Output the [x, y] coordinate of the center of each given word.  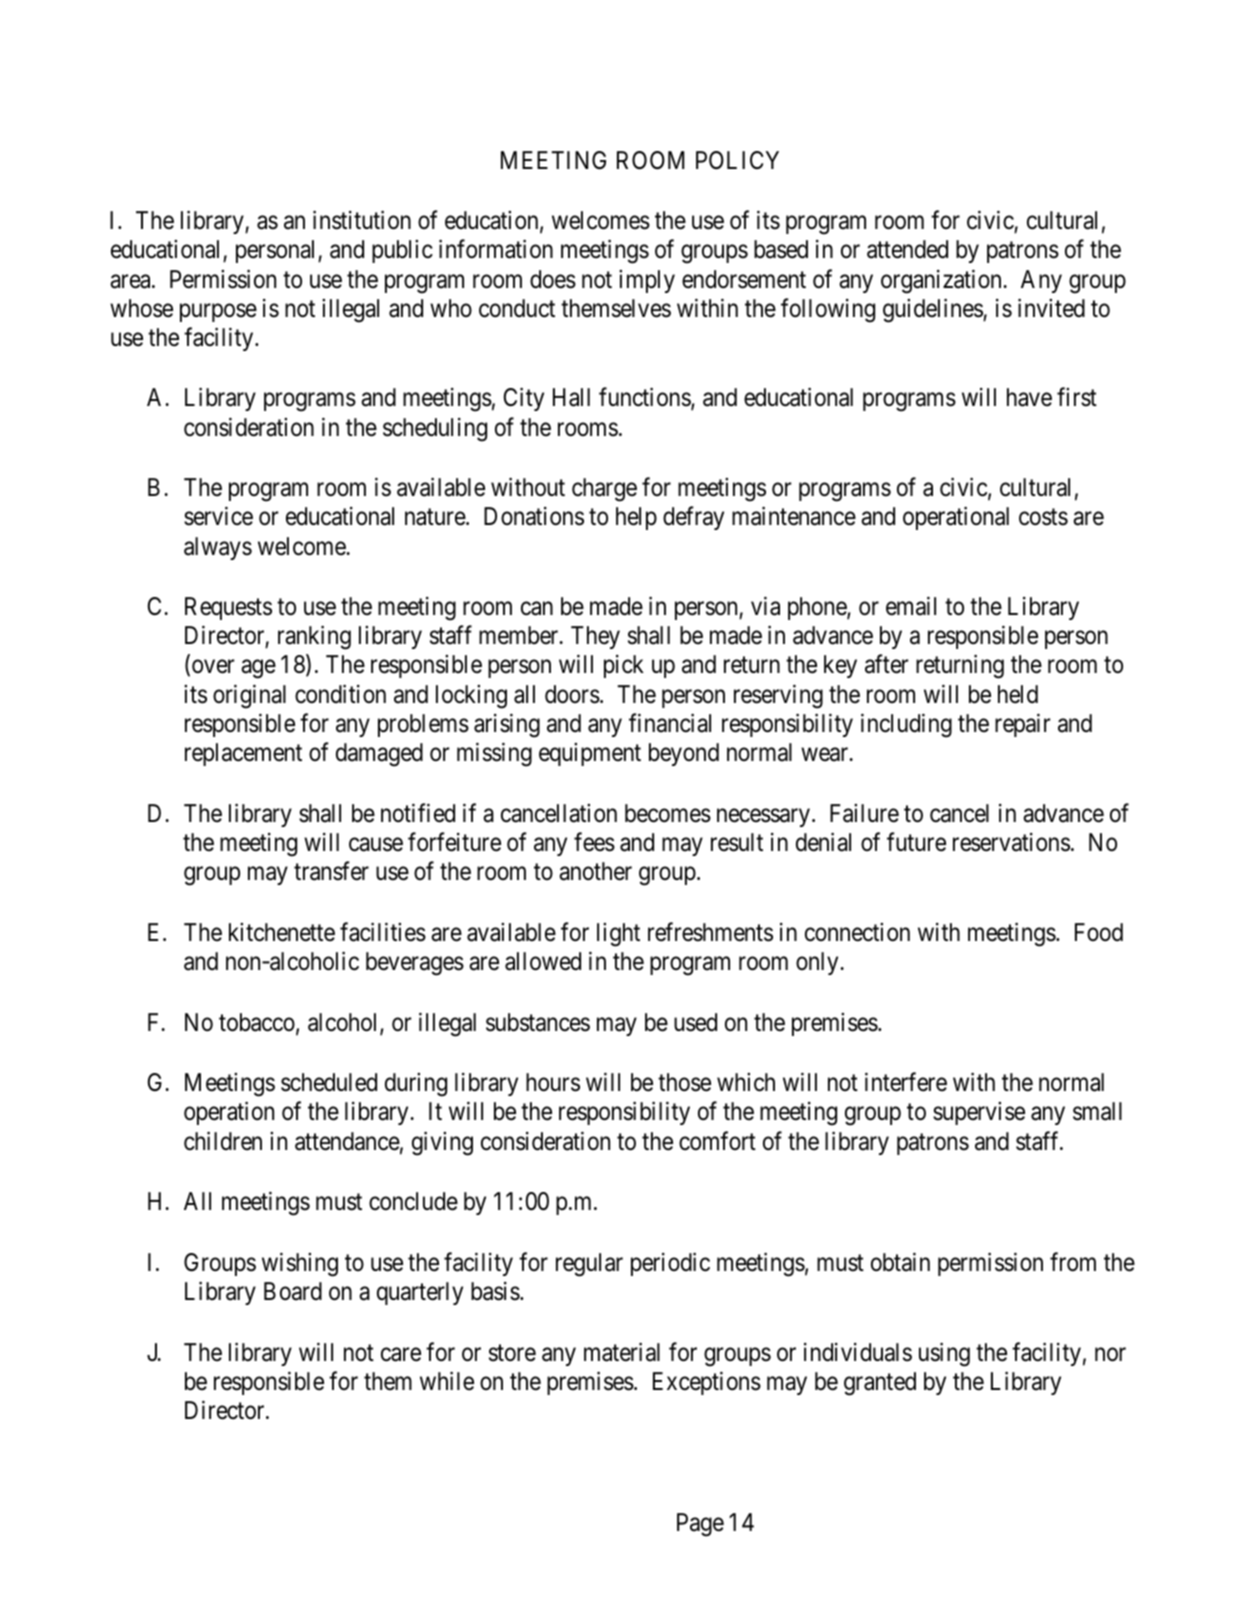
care [401, 1354]
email [911, 606]
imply [647, 281]
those [684, 1082]
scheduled [329, 1082]
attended [907, 249]
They [595, 637]
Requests [228, 608]
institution [362, 220]
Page [700, 1525]
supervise [979, 1113]
